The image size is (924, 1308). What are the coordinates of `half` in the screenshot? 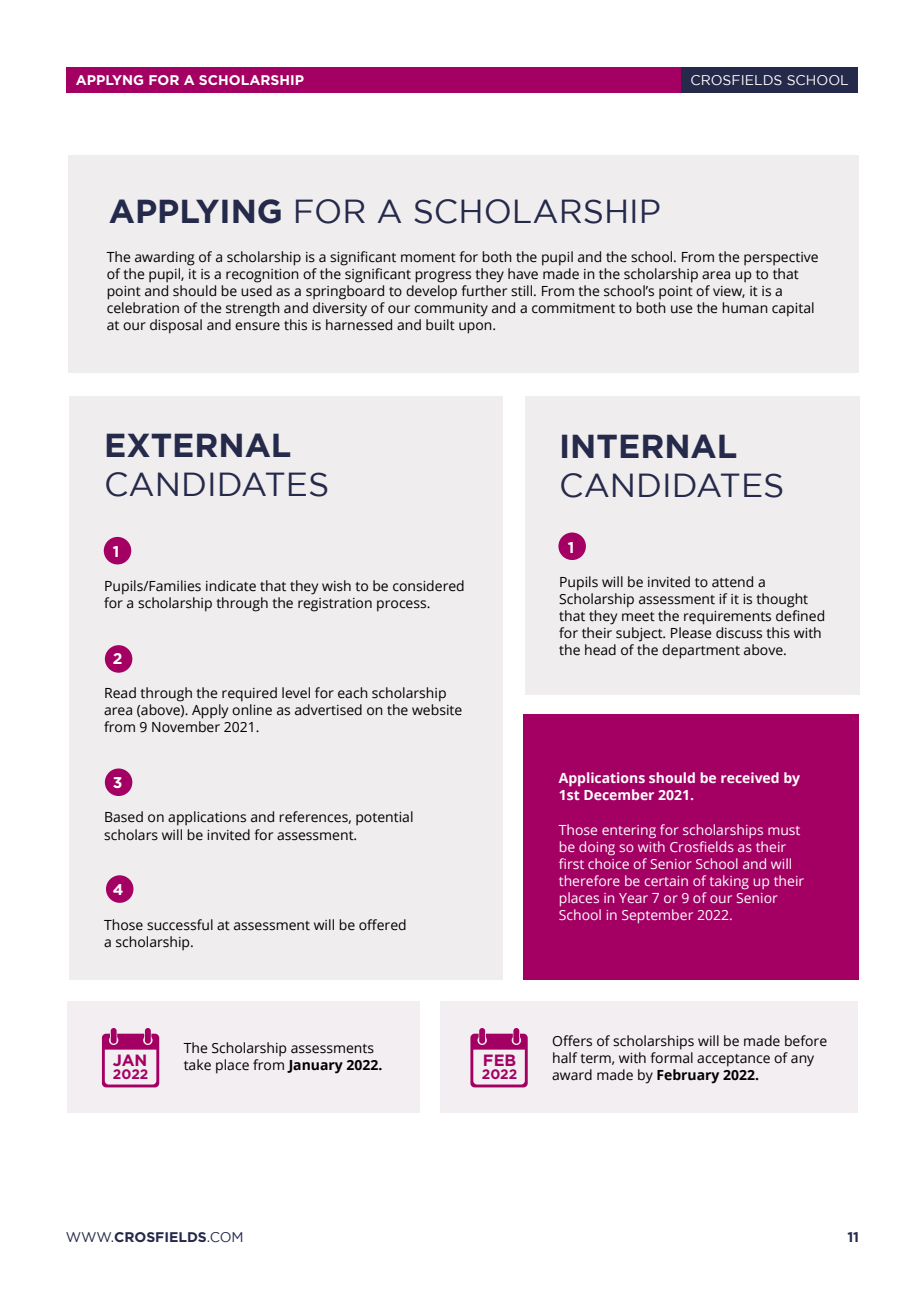 It's located at (565, 1058).
